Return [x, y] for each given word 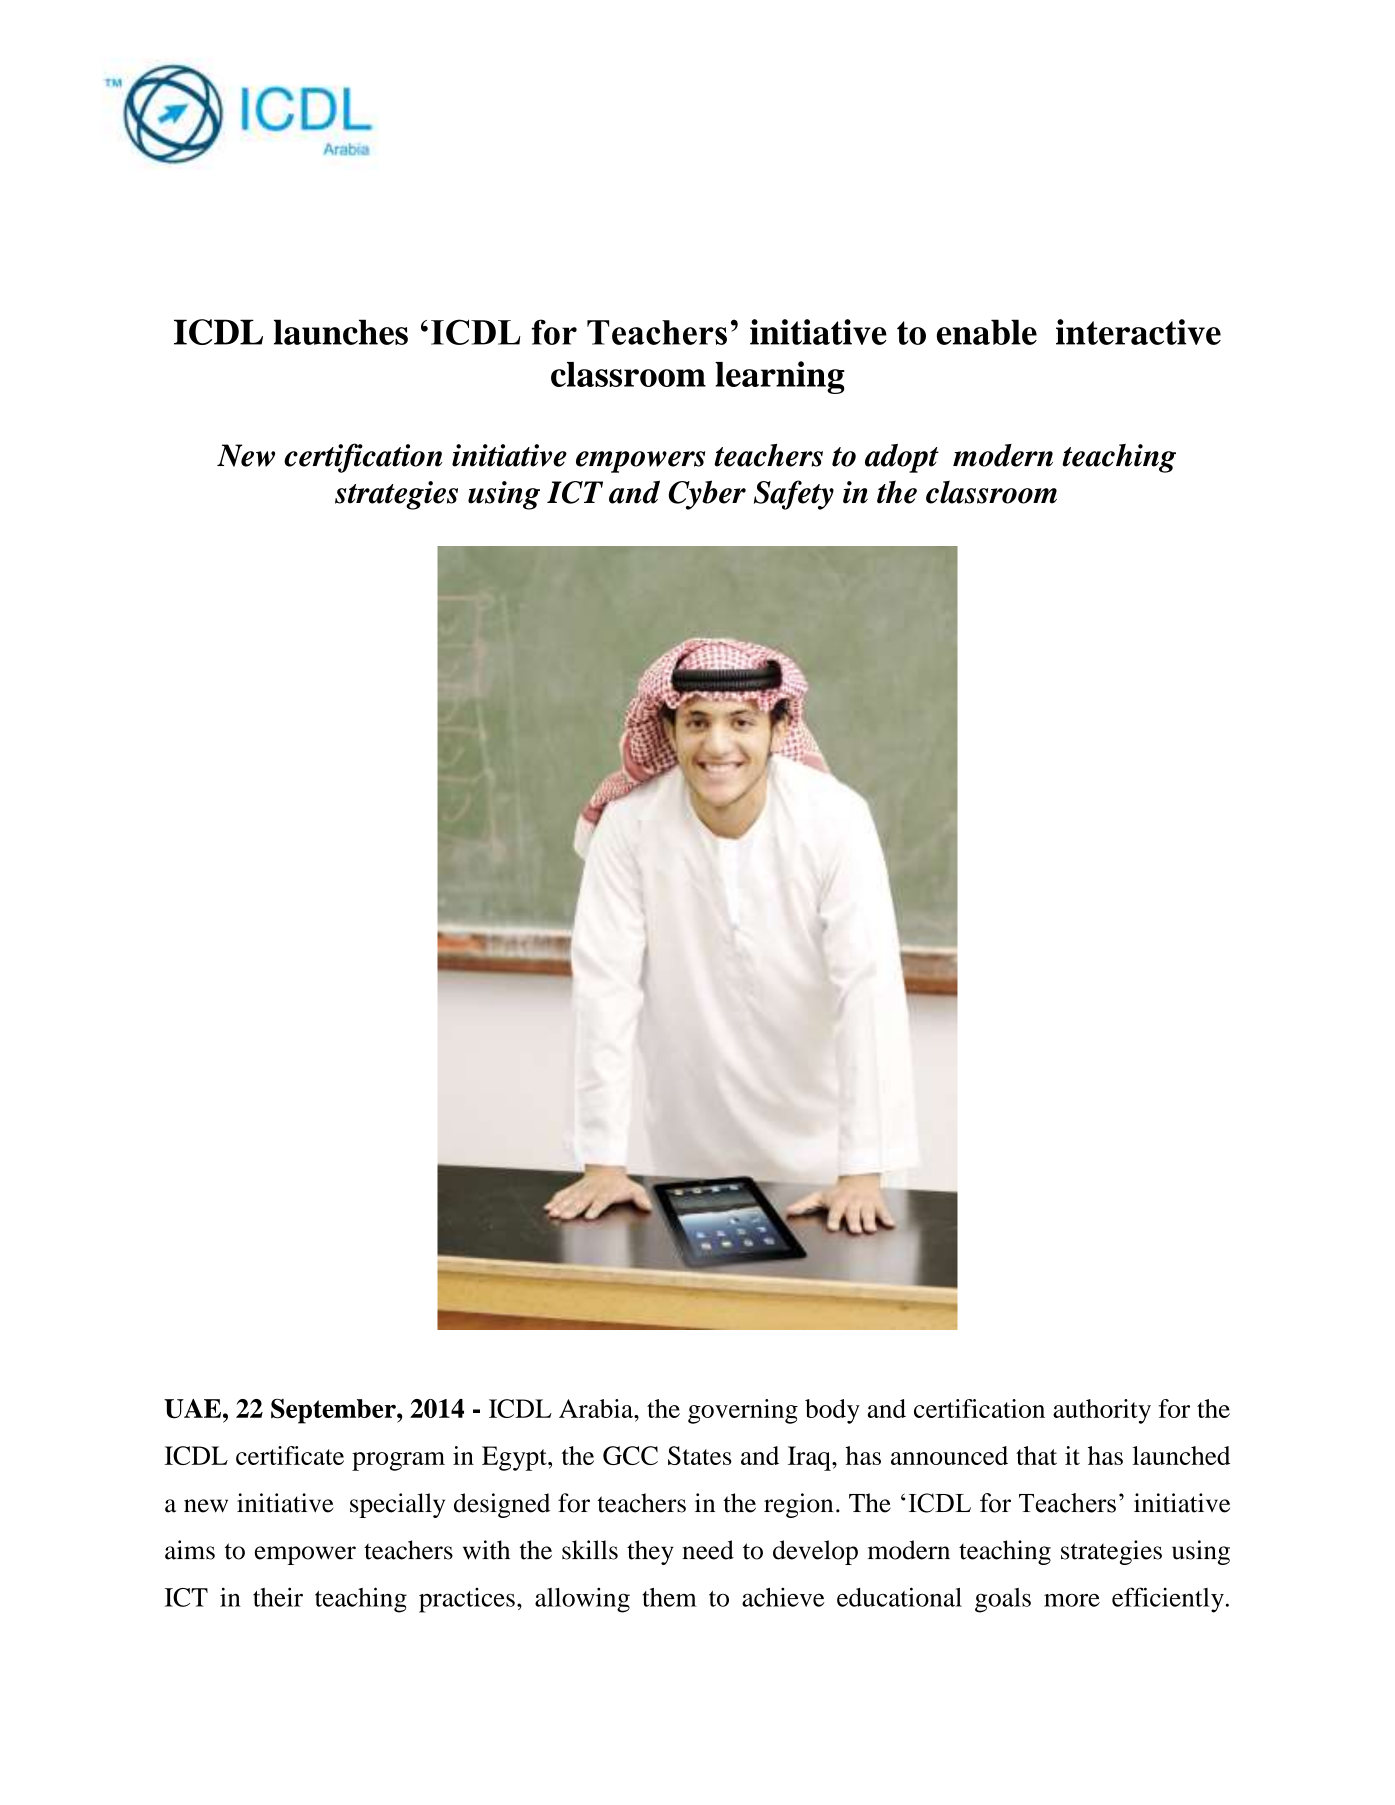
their [278, 1597]
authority [1102, 1411]
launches [341, 332]
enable [987, 332]
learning [780, 377]
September [334, 1411]
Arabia [597, 1408]
